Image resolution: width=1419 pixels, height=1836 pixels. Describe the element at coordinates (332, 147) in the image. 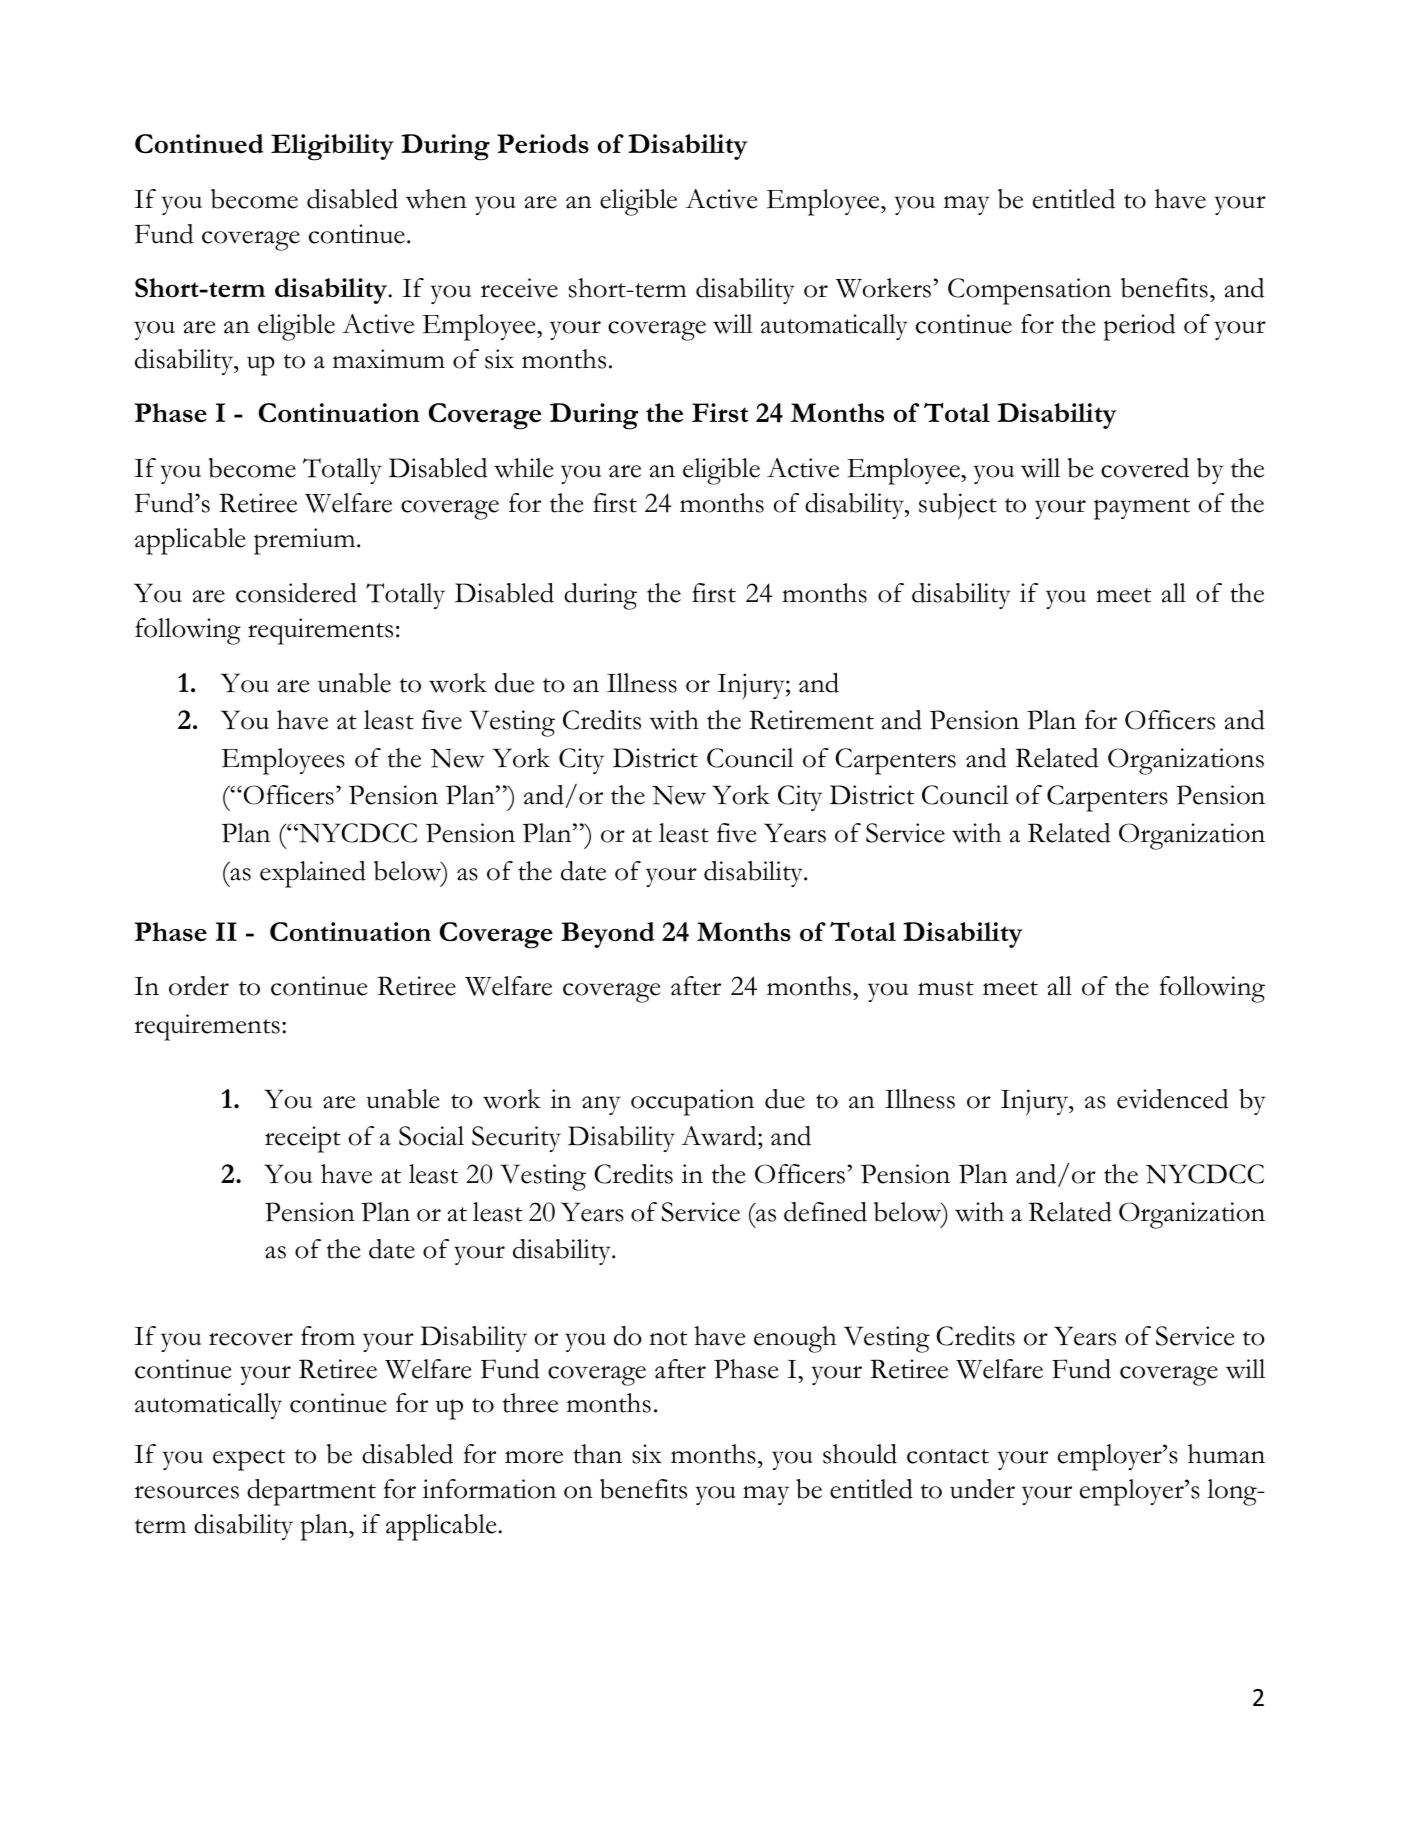

I see `Eligibility` at that location.
